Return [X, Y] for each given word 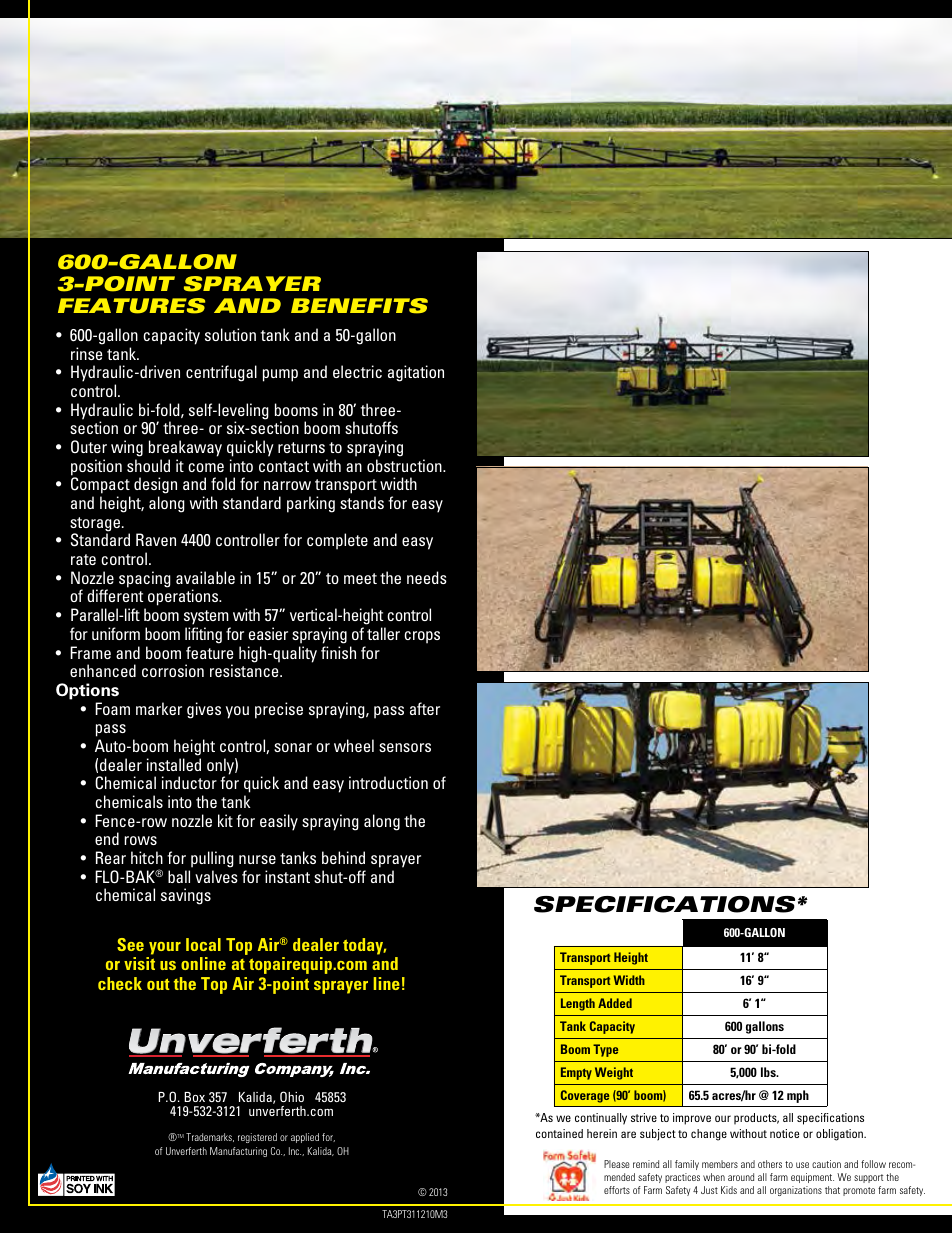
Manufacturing [238, 1152]
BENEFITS [359, 306]
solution [230, 334]
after [425, 708]
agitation [416, 373]
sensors [405, 747]
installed [174, 764]
